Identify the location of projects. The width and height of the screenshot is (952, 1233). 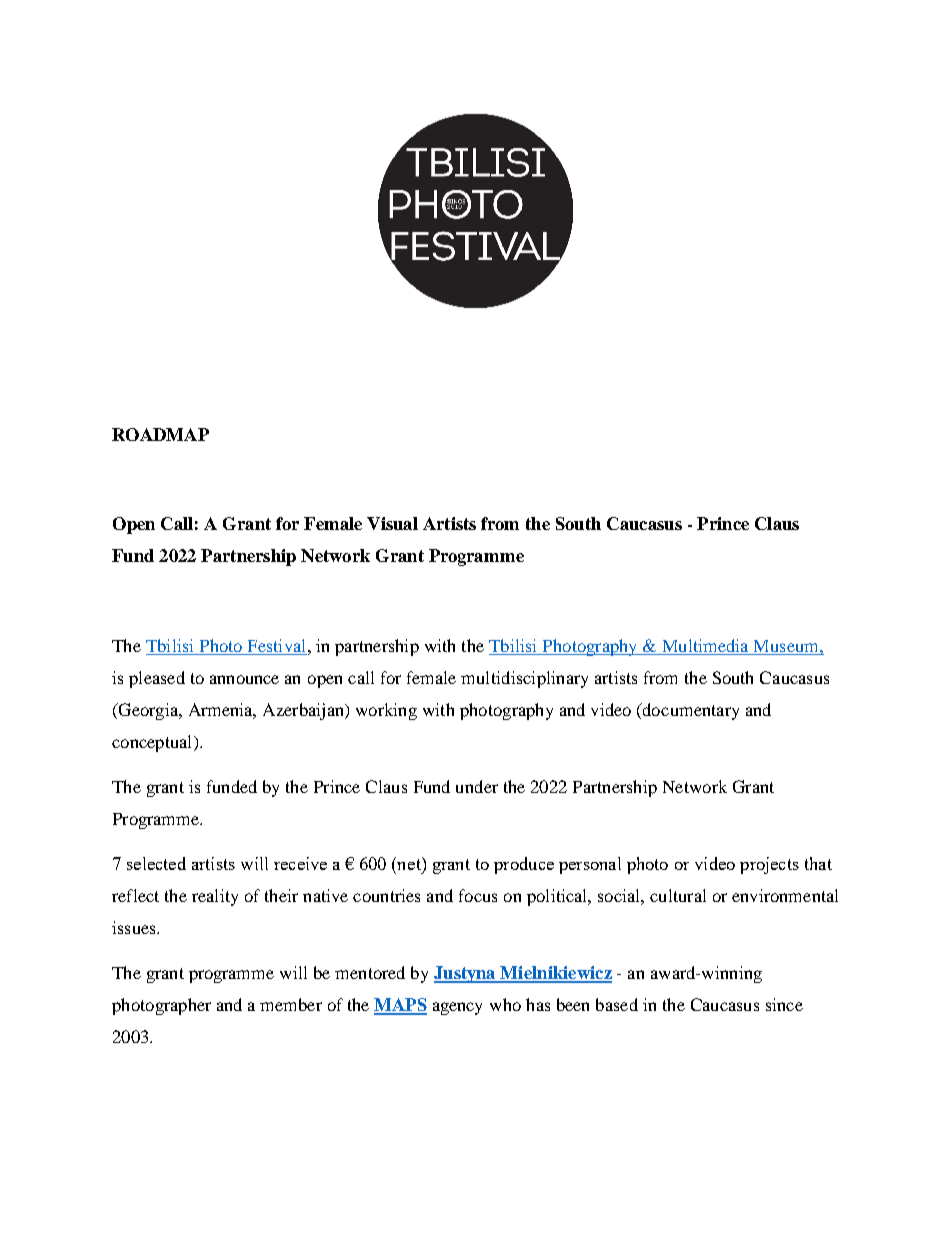
(769, 865).
